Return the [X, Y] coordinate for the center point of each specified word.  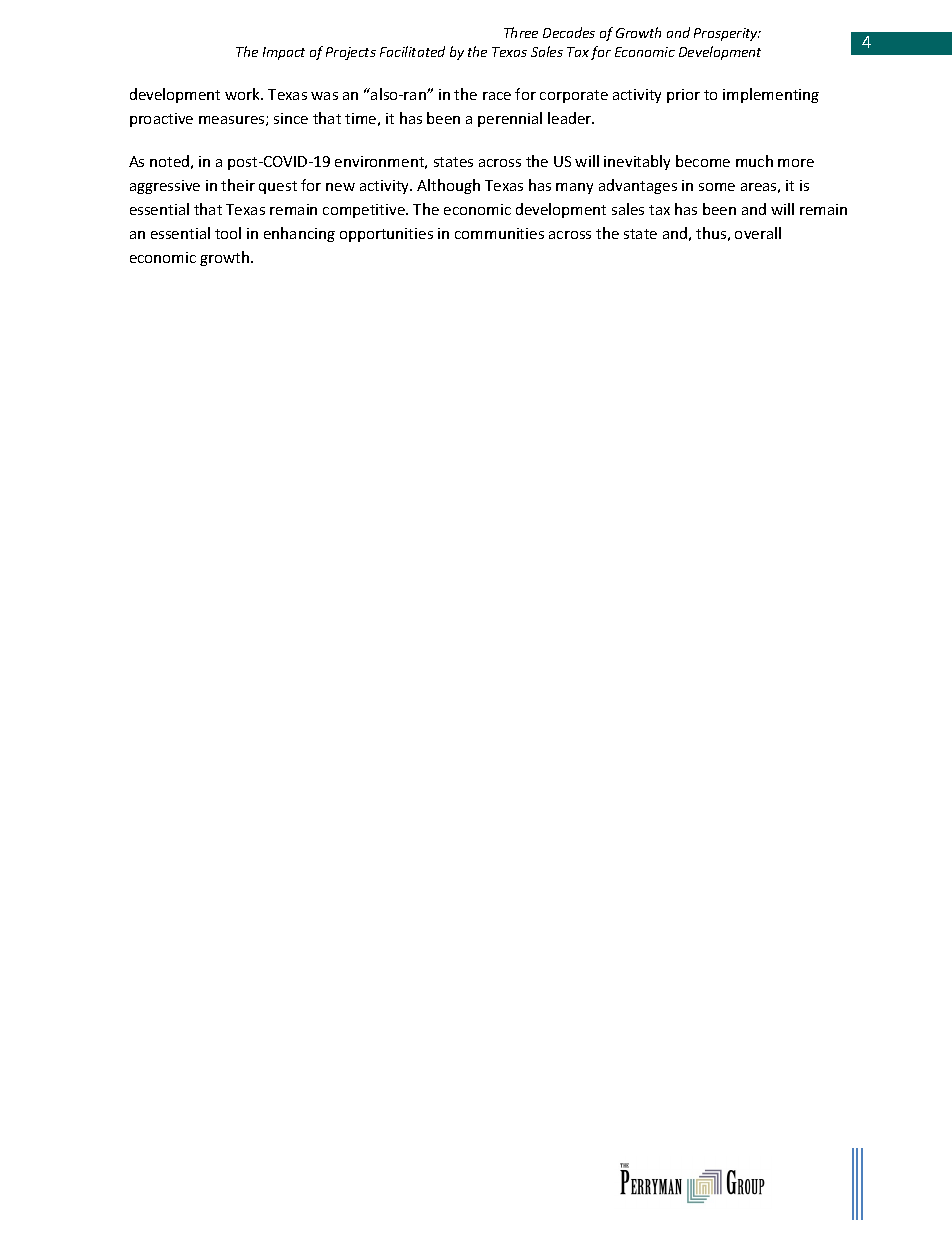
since [291, 118]
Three [521, 32]
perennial [510, 119]
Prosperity [727, 34]
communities [499, 233]
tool [228, 233]
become [703, 161]
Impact [284, 53]
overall [758, 233]
